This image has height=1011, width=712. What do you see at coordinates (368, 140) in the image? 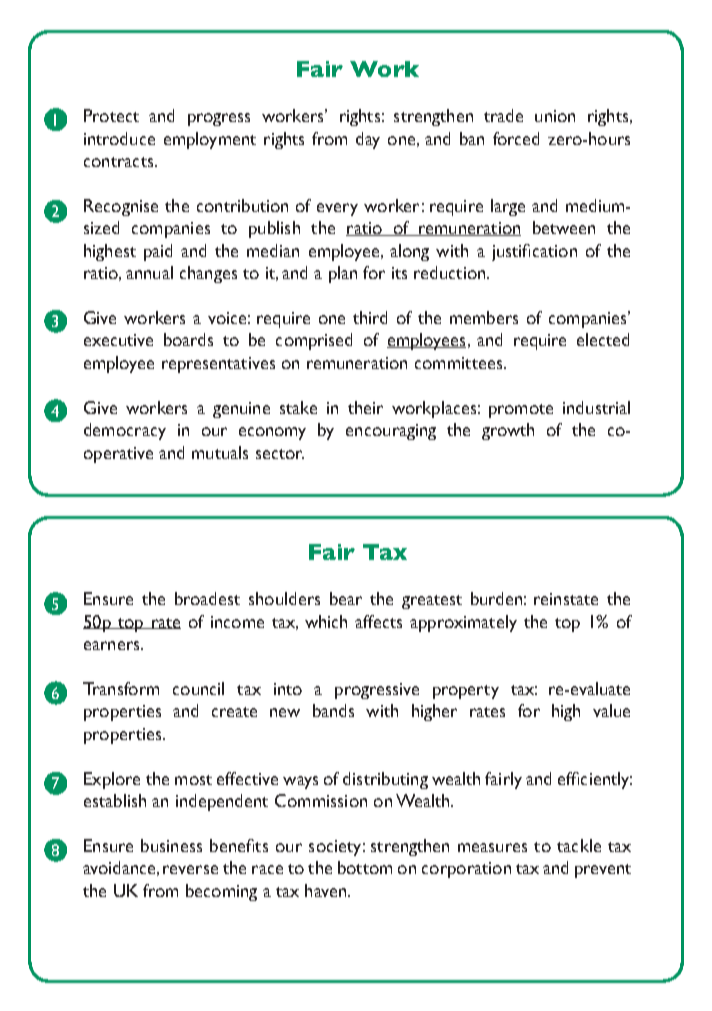
I see `day` at bounding box center [368, 140].
